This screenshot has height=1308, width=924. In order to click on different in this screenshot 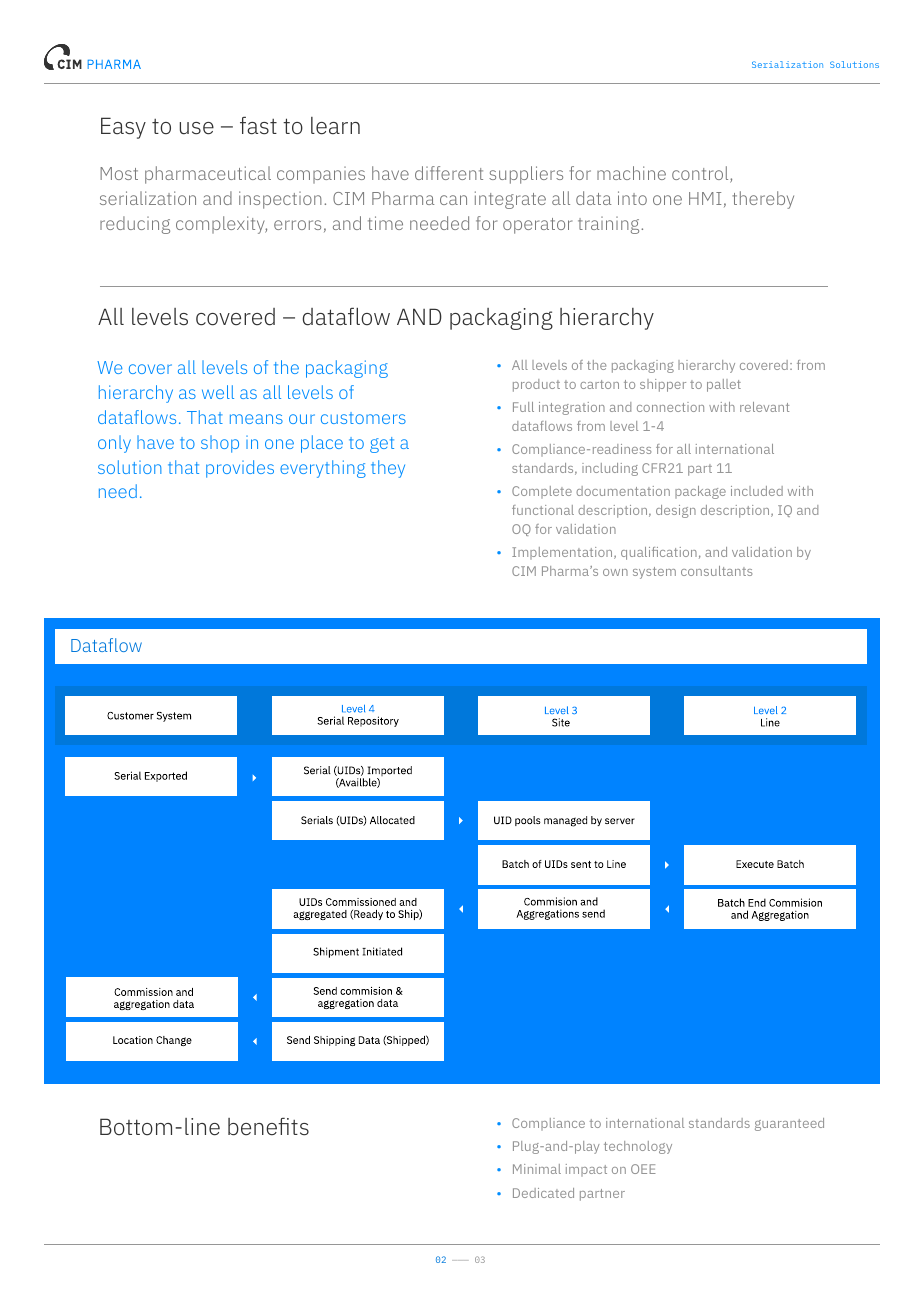, I will do `click(449, 173)`.
